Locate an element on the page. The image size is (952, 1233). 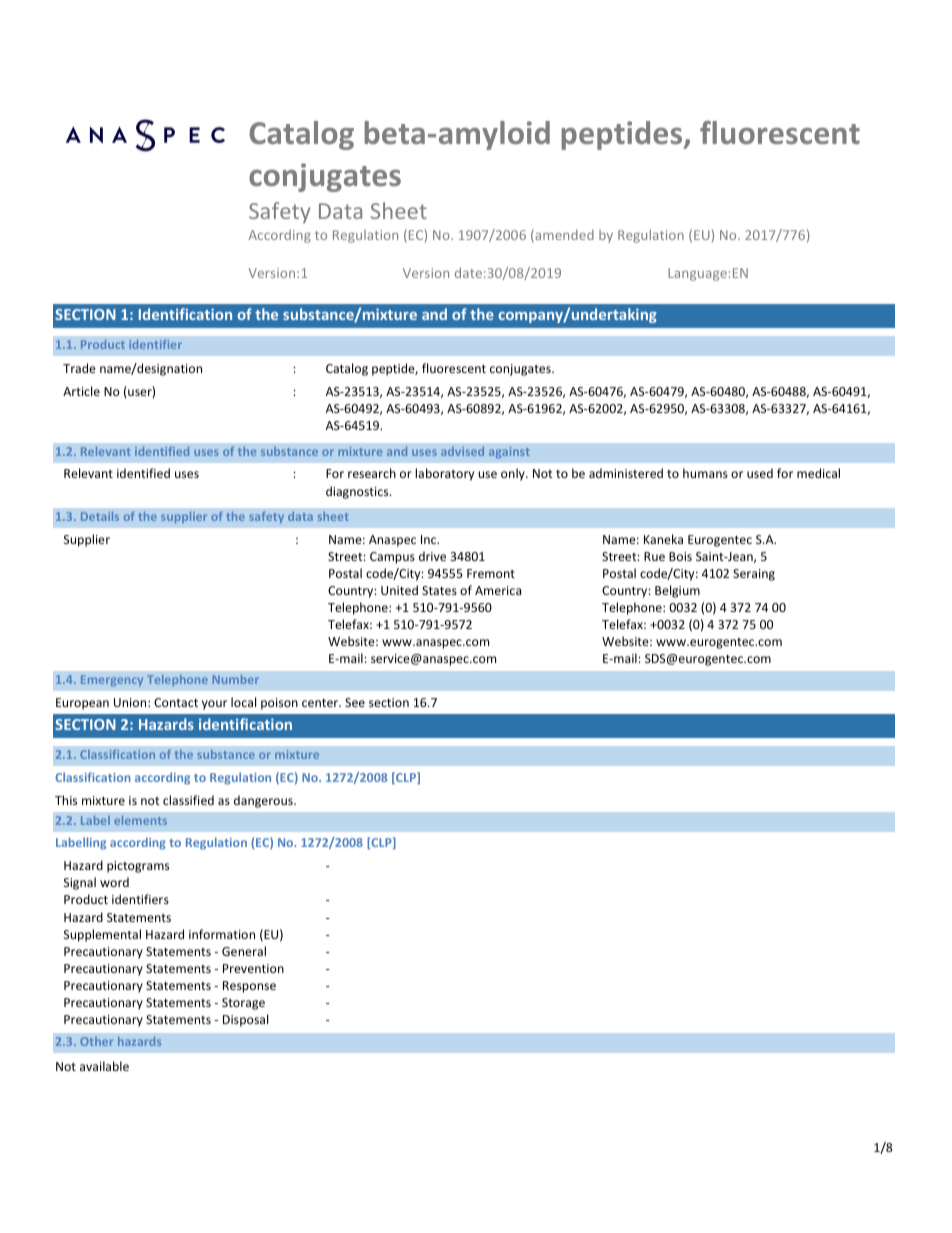
See is located at coordinates (355, 702).
